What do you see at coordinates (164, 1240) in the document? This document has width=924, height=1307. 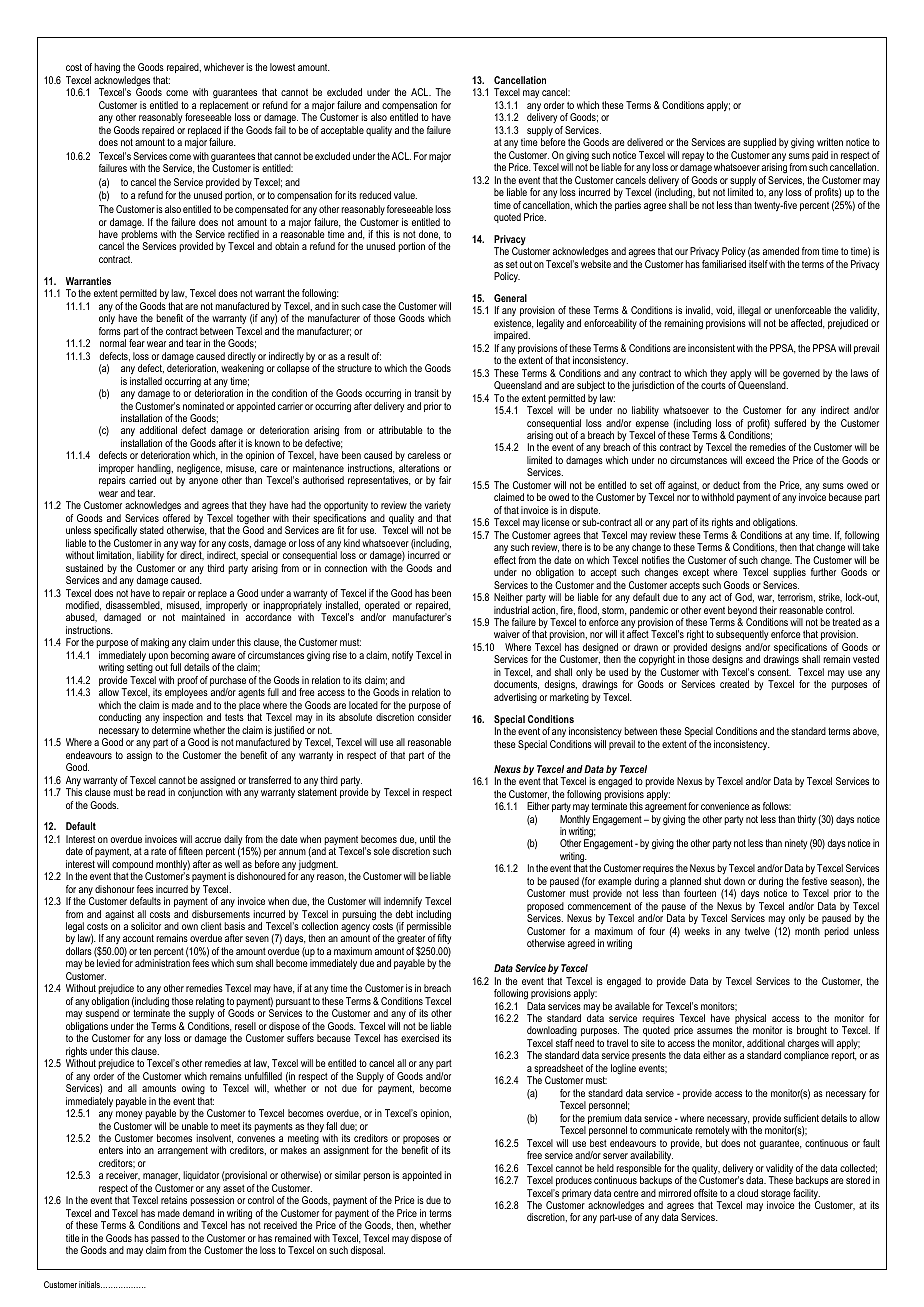 I see `passed` at bounding box center [164, 1240].
